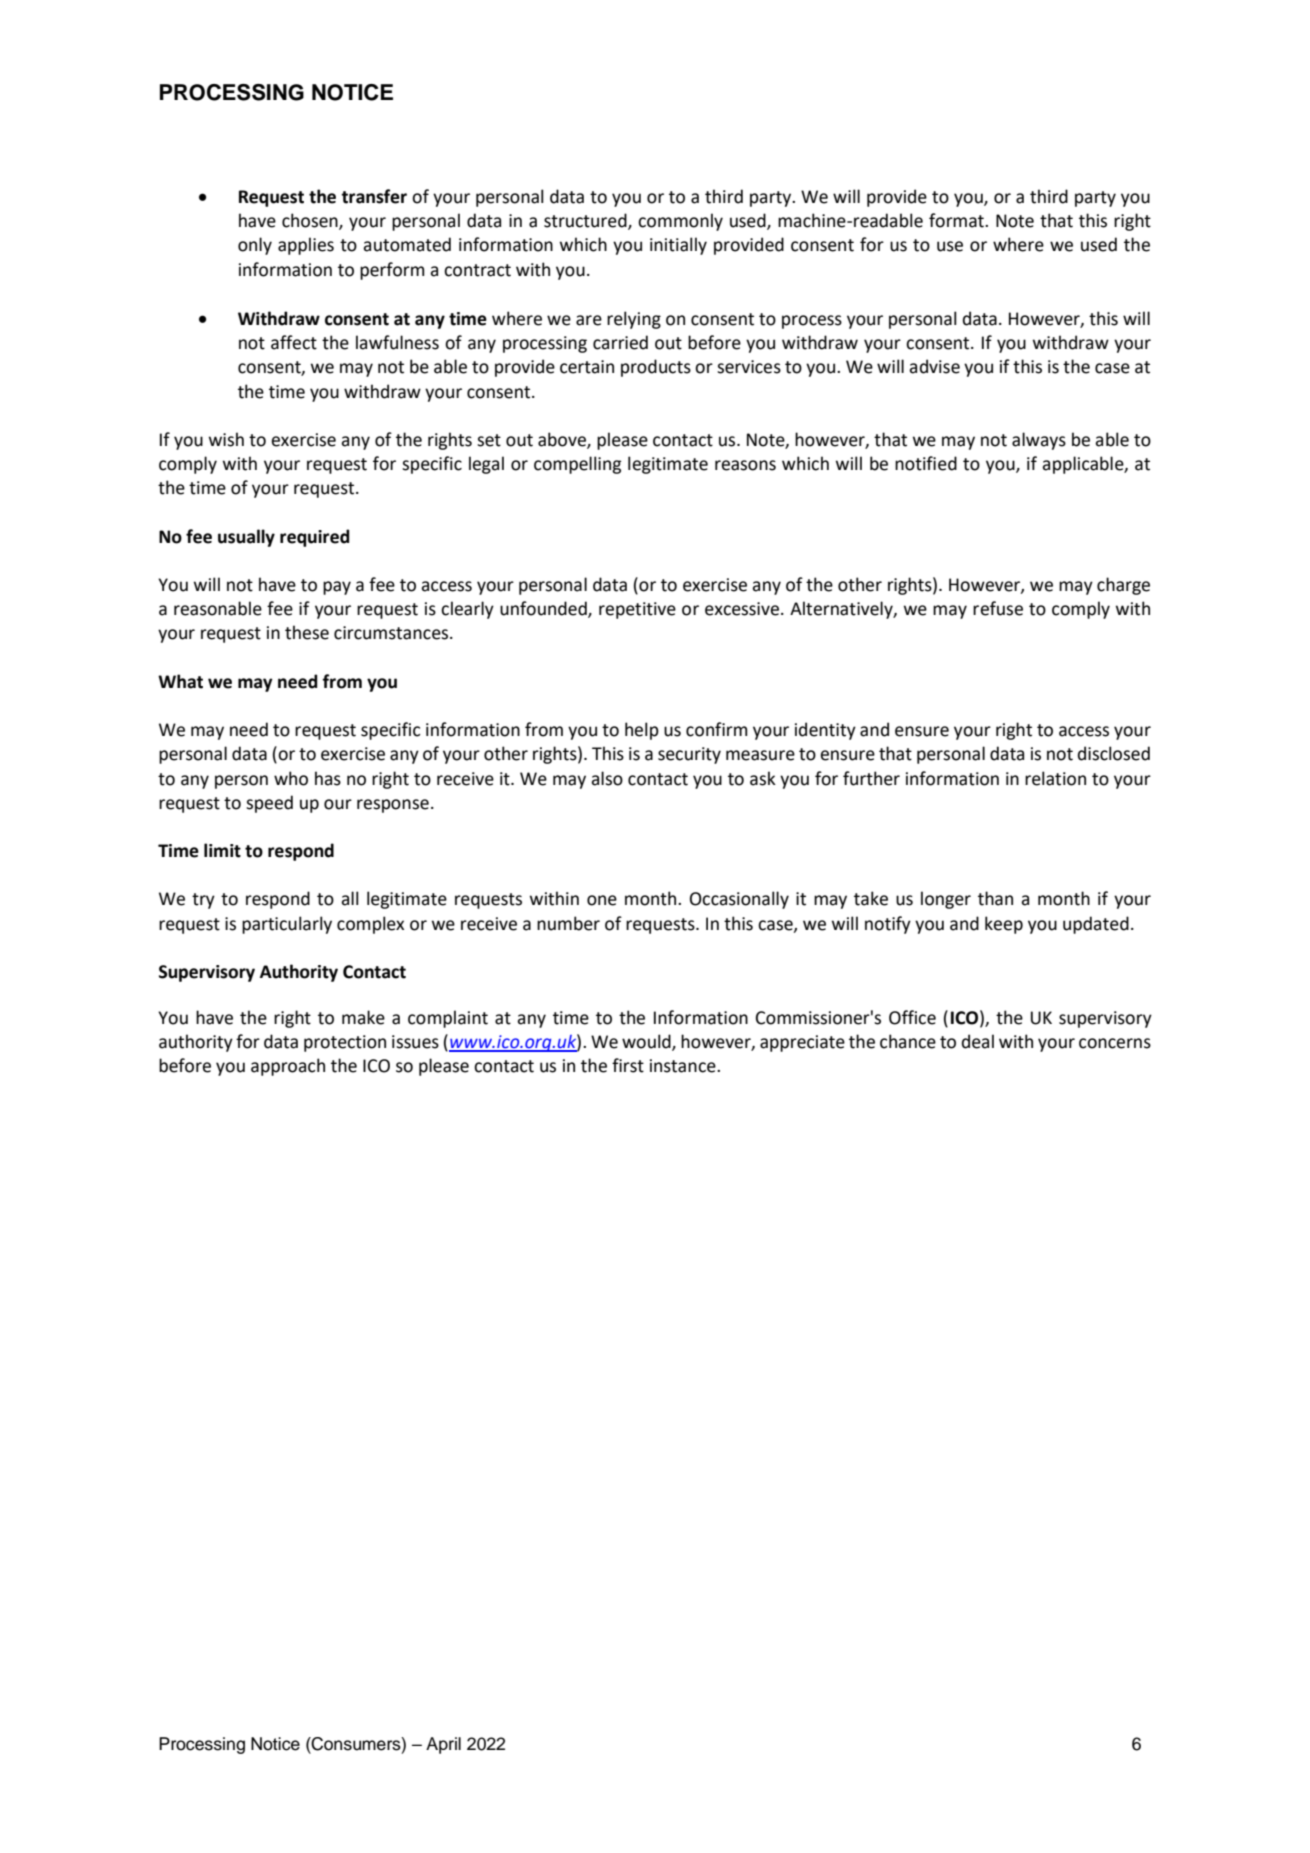 The width and height of the image is (1310, 1853). What do you see at coordinates (443, 1745) in the image?
I see `April` at bounding box center [443, 1745].
